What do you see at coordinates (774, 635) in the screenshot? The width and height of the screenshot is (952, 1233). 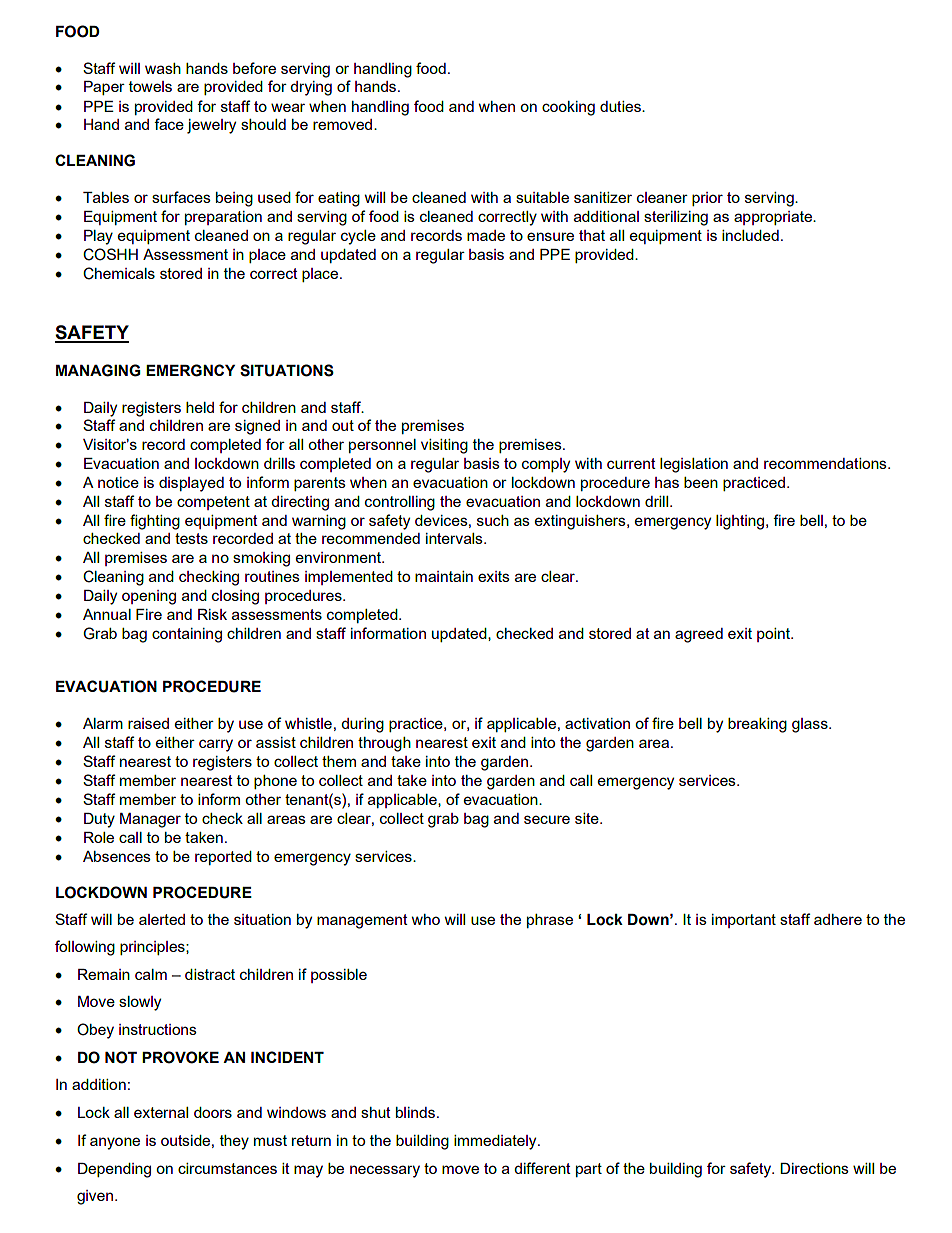 I see `point` at bounding box center [774, 635].
